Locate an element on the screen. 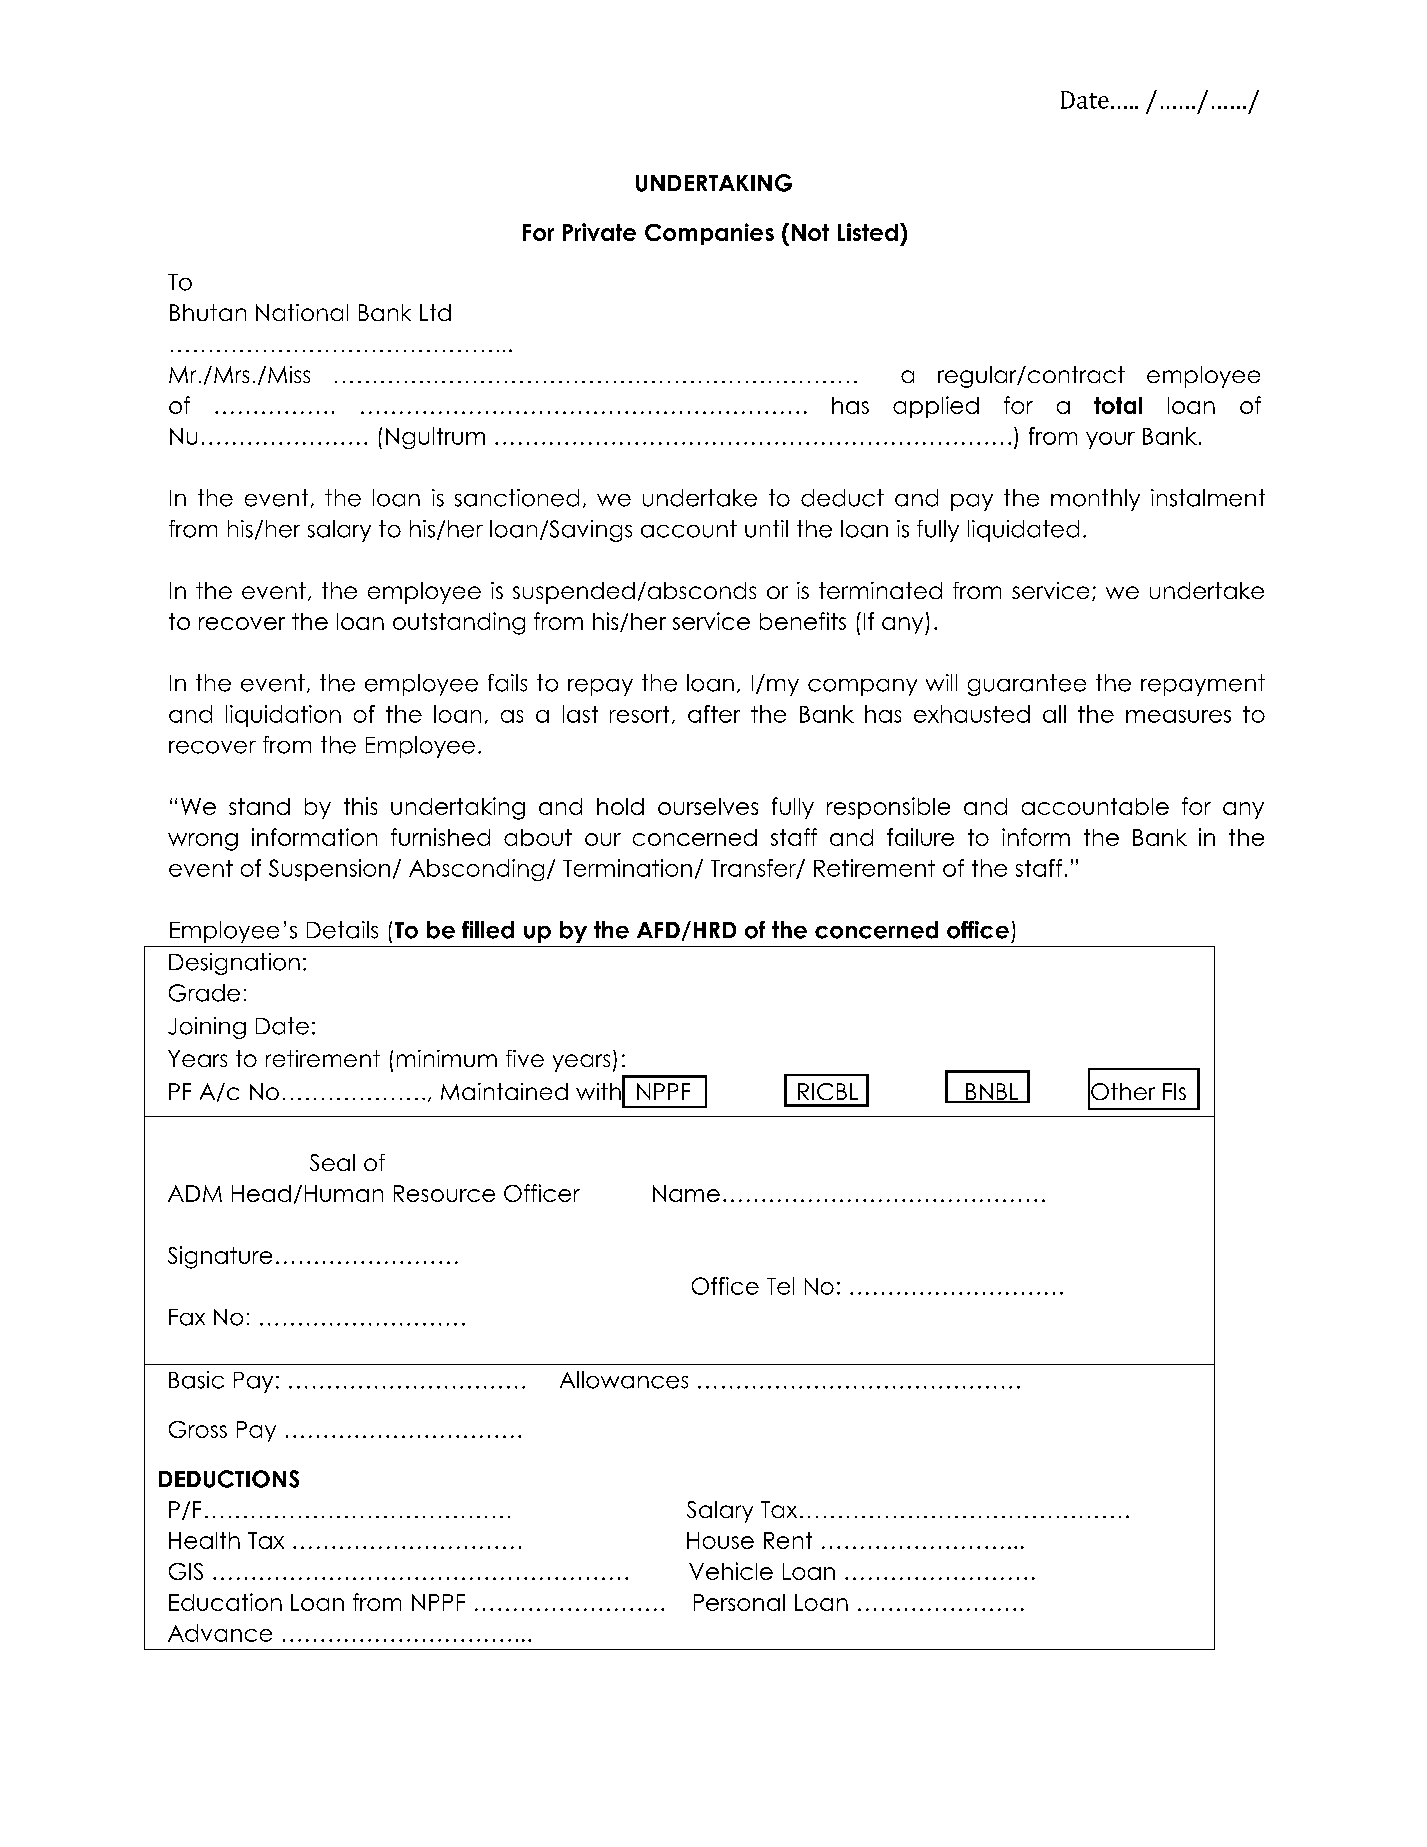  liquidation is located at coordinates (283, 716).
